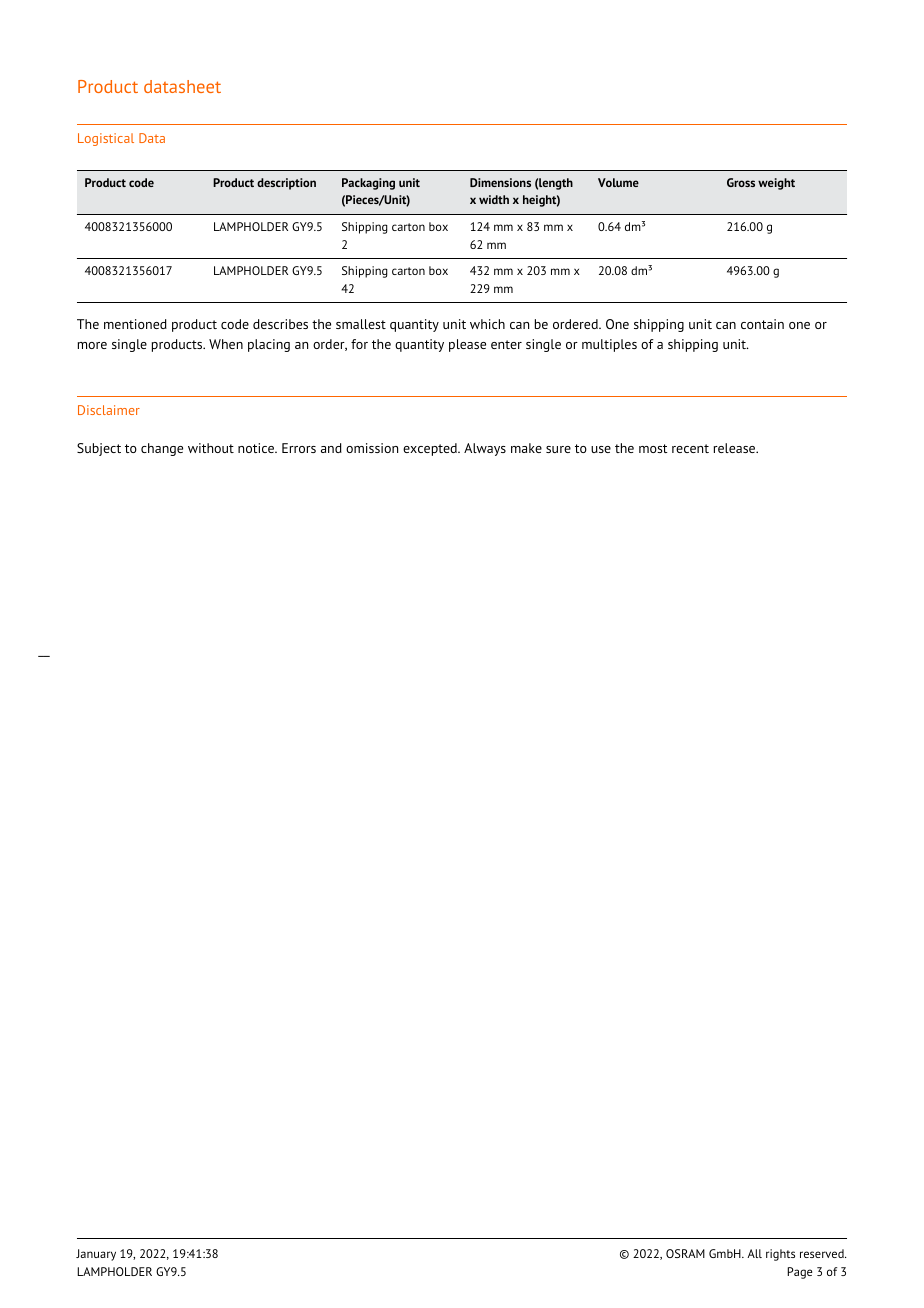 The image size is (924, 1308). Describe the element at coordinates (741, 182) in the screenshot. I see `Gross` at that location.
